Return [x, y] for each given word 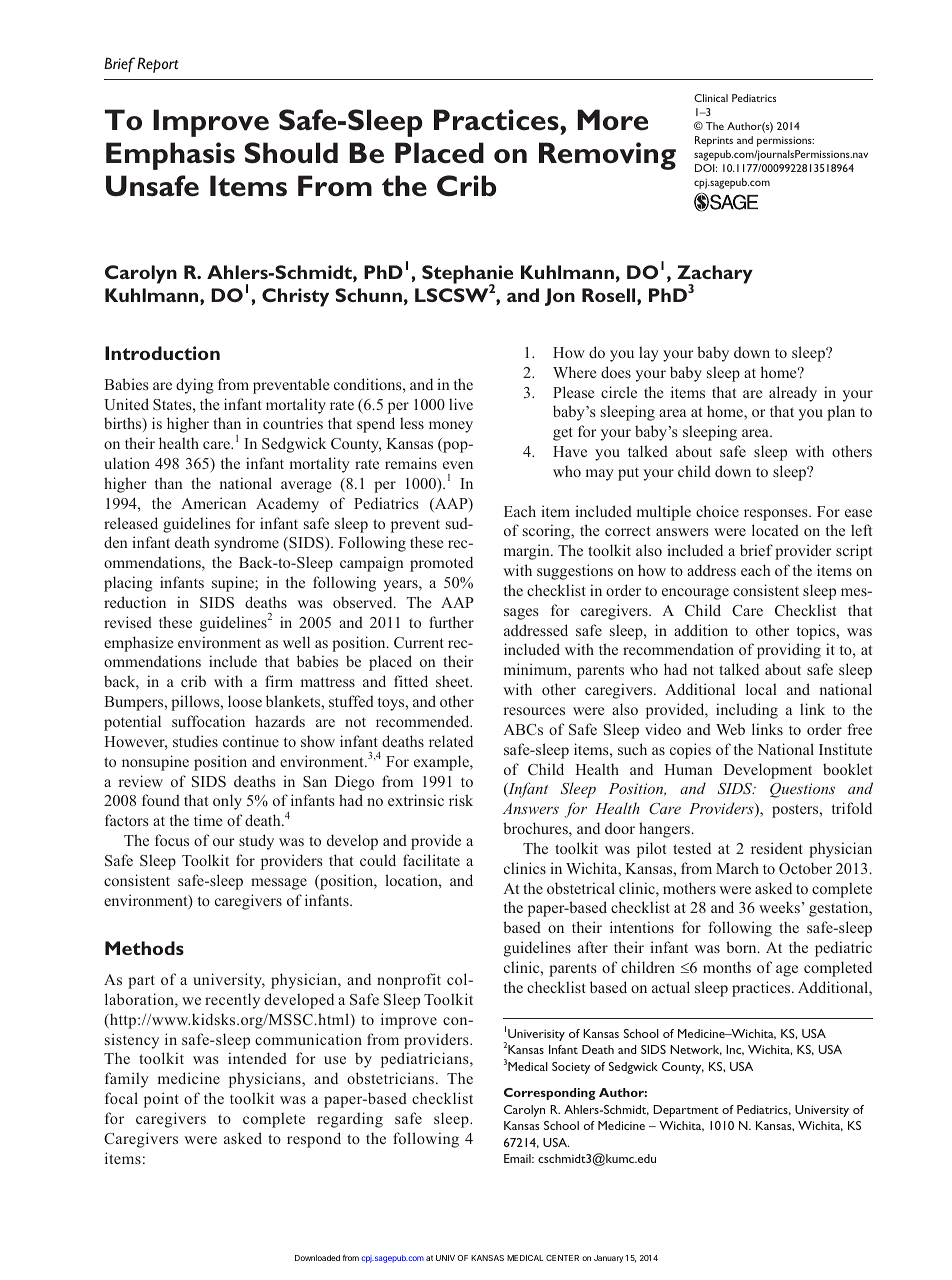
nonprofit [409, 981]
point [161, 1100]
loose [245, 701]
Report [158, 65]
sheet [454, 681]
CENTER [562, 1258]
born [742, 947]
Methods [144, 948]
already [793, 394]
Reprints [714, 141]
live [461, 404]
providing [789, 651]
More [612, 120]
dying [195, 386]
